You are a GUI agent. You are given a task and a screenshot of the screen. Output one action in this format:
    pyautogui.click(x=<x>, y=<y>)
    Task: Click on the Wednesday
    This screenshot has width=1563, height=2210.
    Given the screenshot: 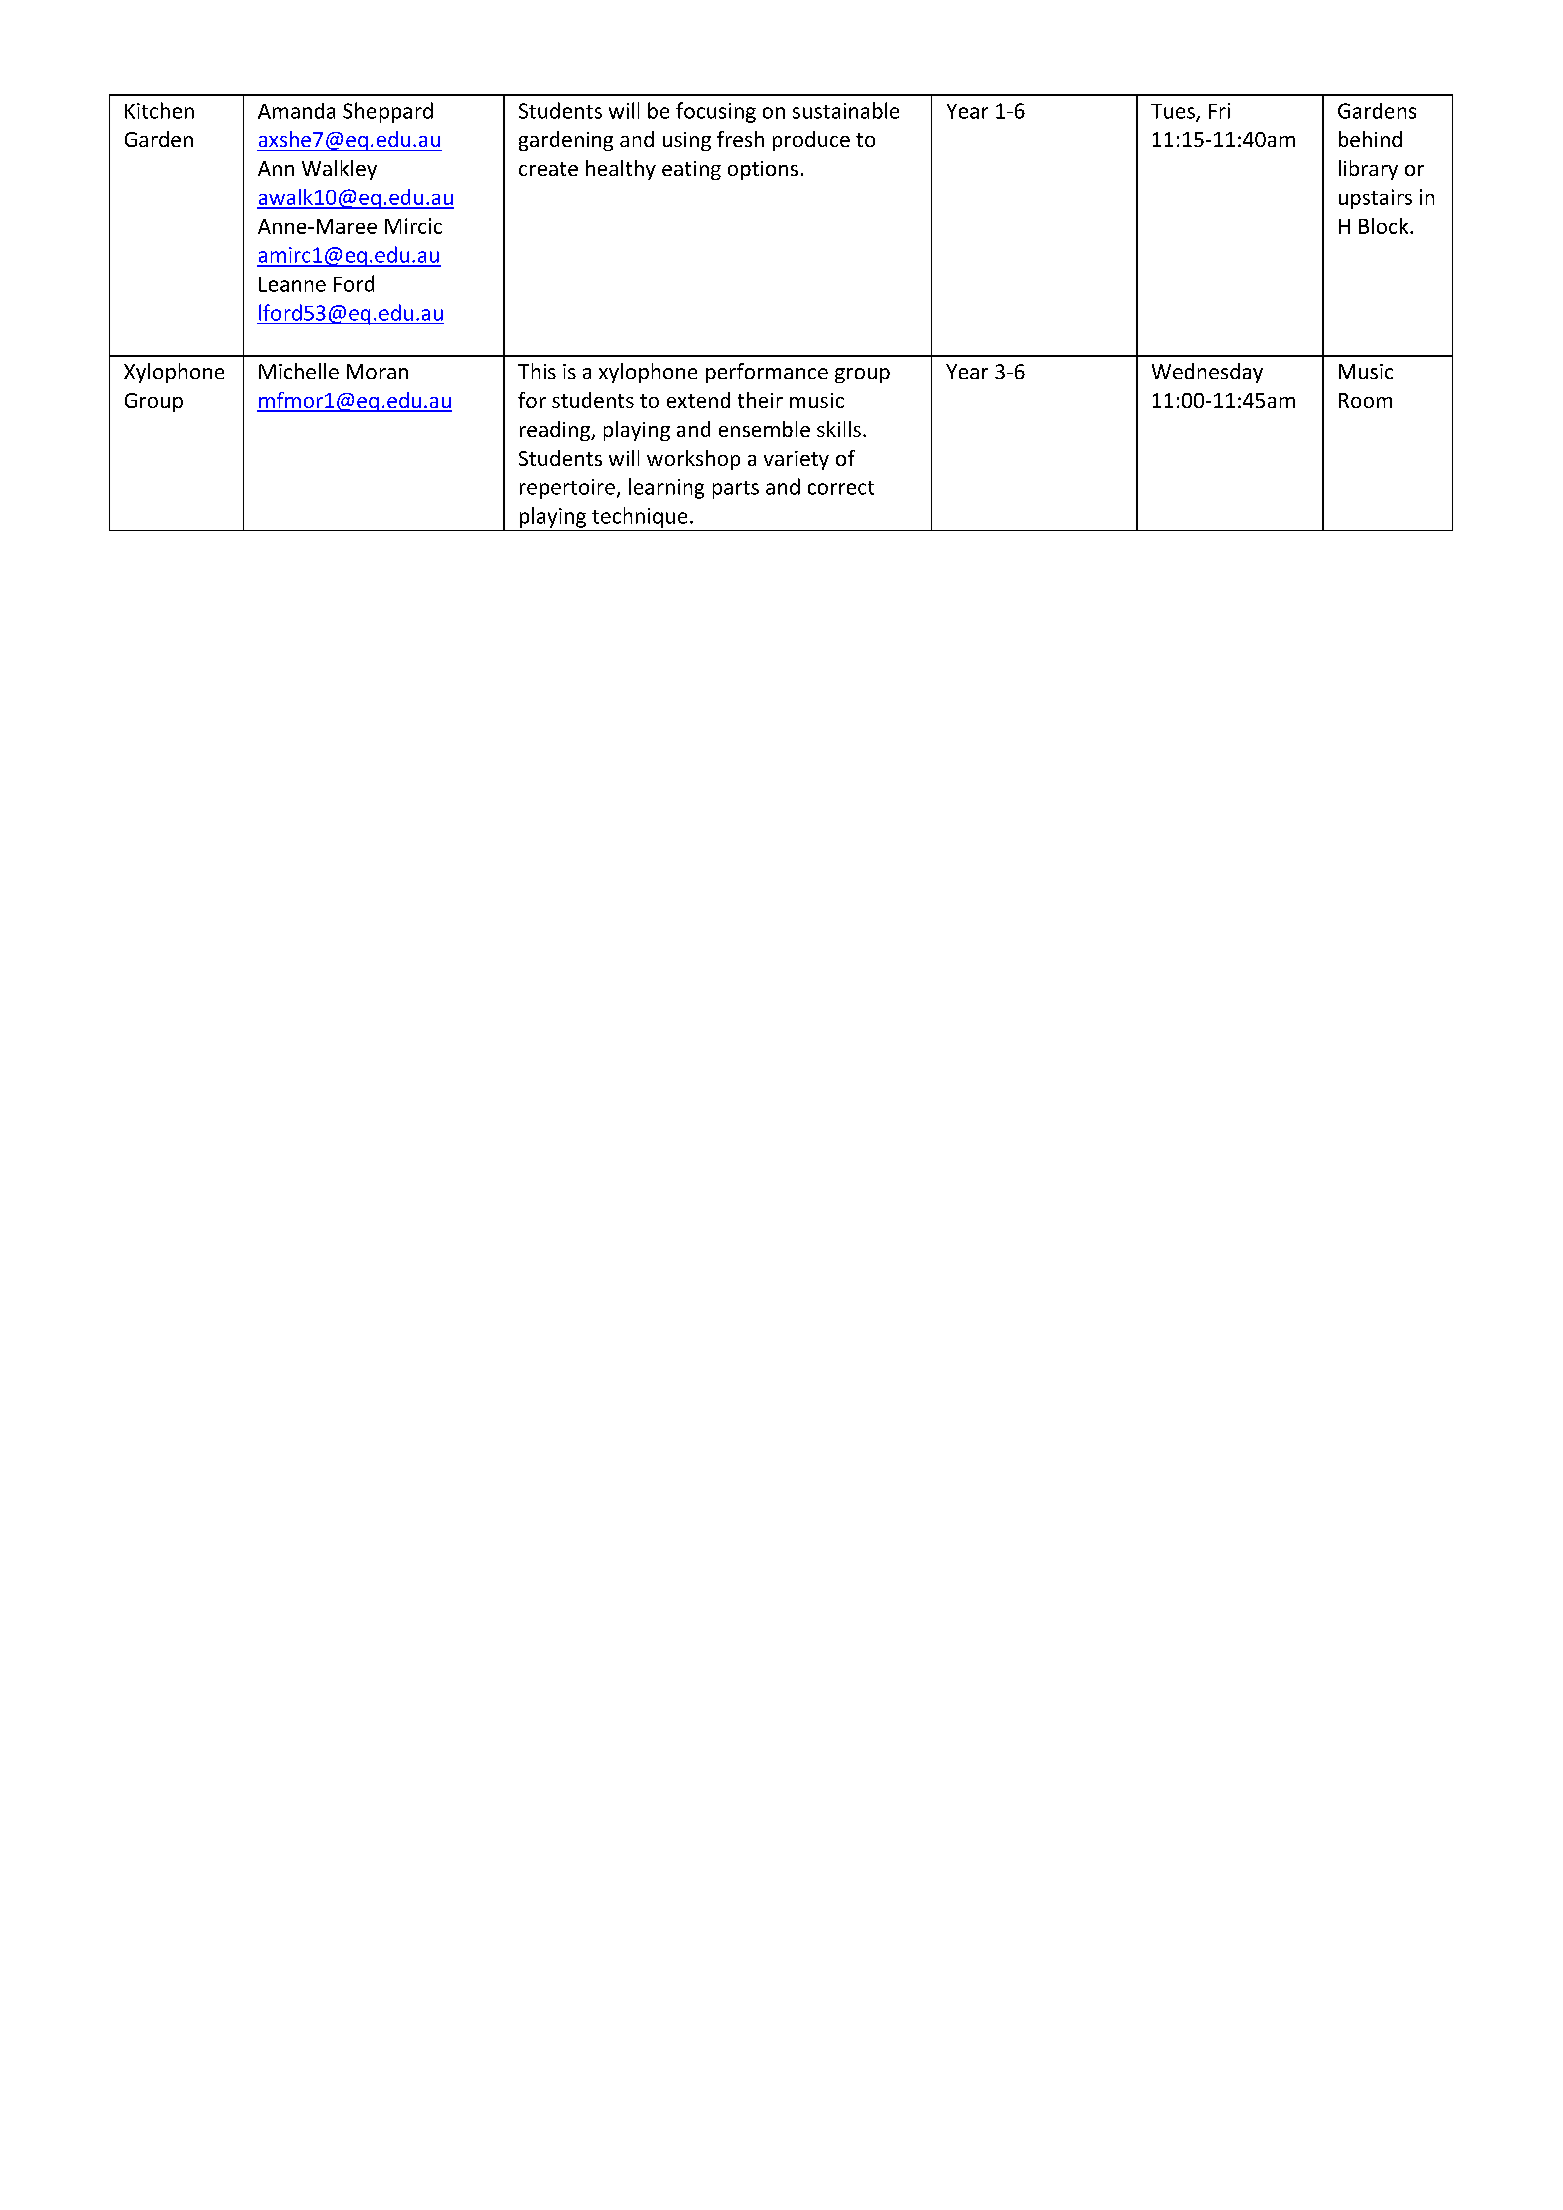 What is the action you would take?
    pyautogui.click(x=1207, y=373)
